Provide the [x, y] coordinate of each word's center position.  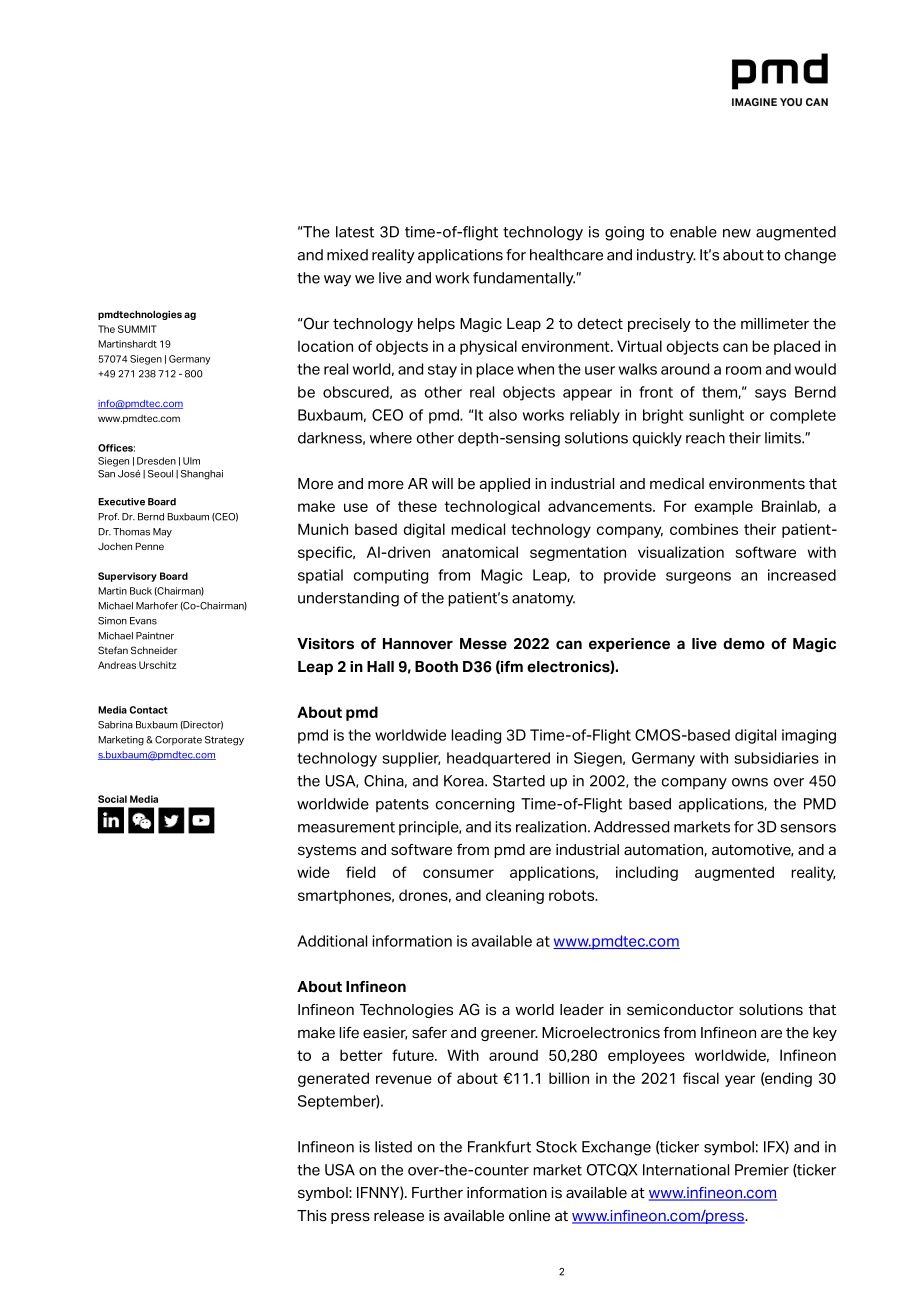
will [442, 483]
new [737, 233]
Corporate [178, 740]
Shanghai [202, 475]
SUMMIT [137, 329]
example [723, 507]
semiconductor [680, 1010]
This [312, 1216]
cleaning [515, 896]
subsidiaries [776, 758]
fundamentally [524, 279]
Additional [332, 941]
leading [476, 736]
